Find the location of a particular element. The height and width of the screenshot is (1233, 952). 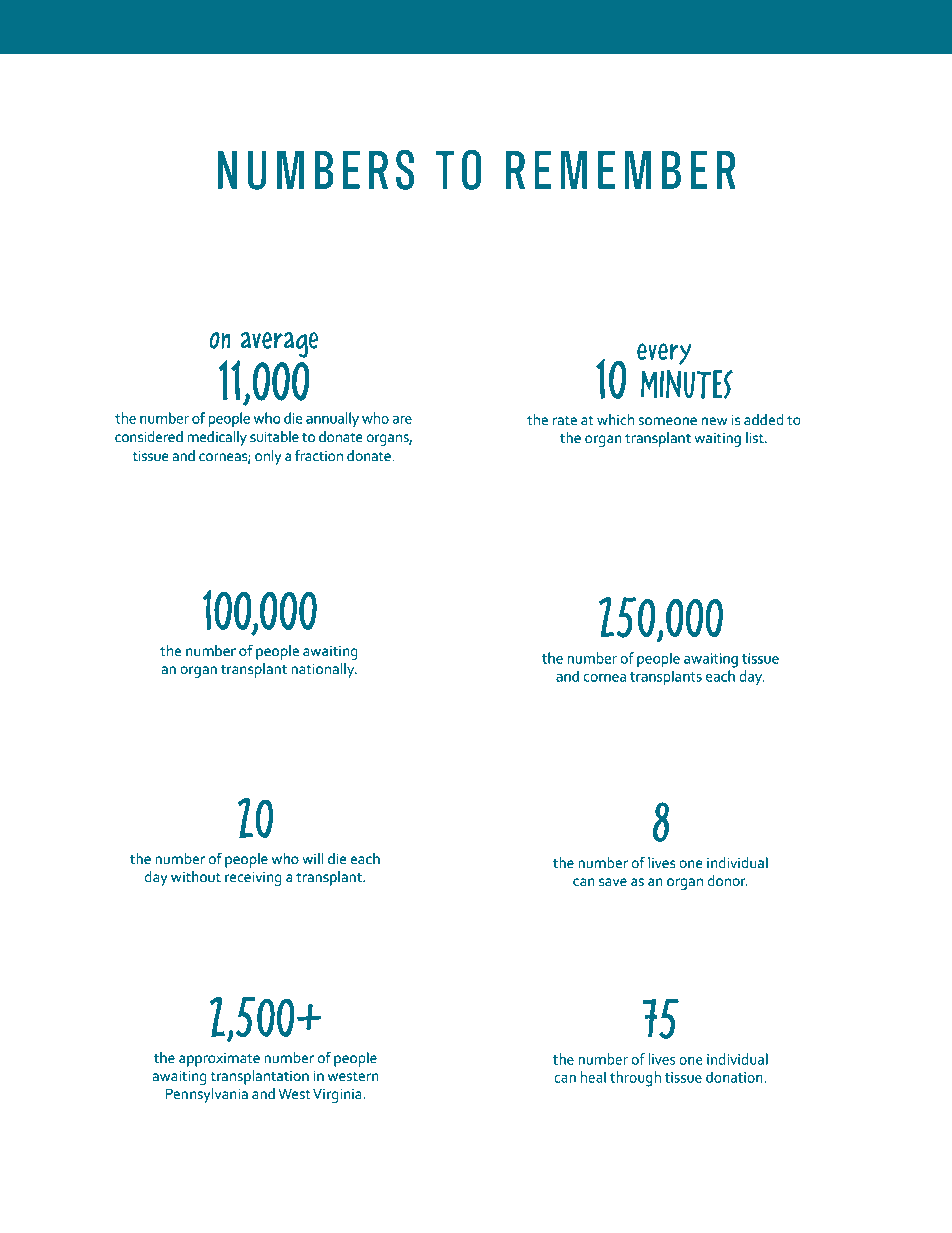

approximate is located at coordinates (219, 1060).
